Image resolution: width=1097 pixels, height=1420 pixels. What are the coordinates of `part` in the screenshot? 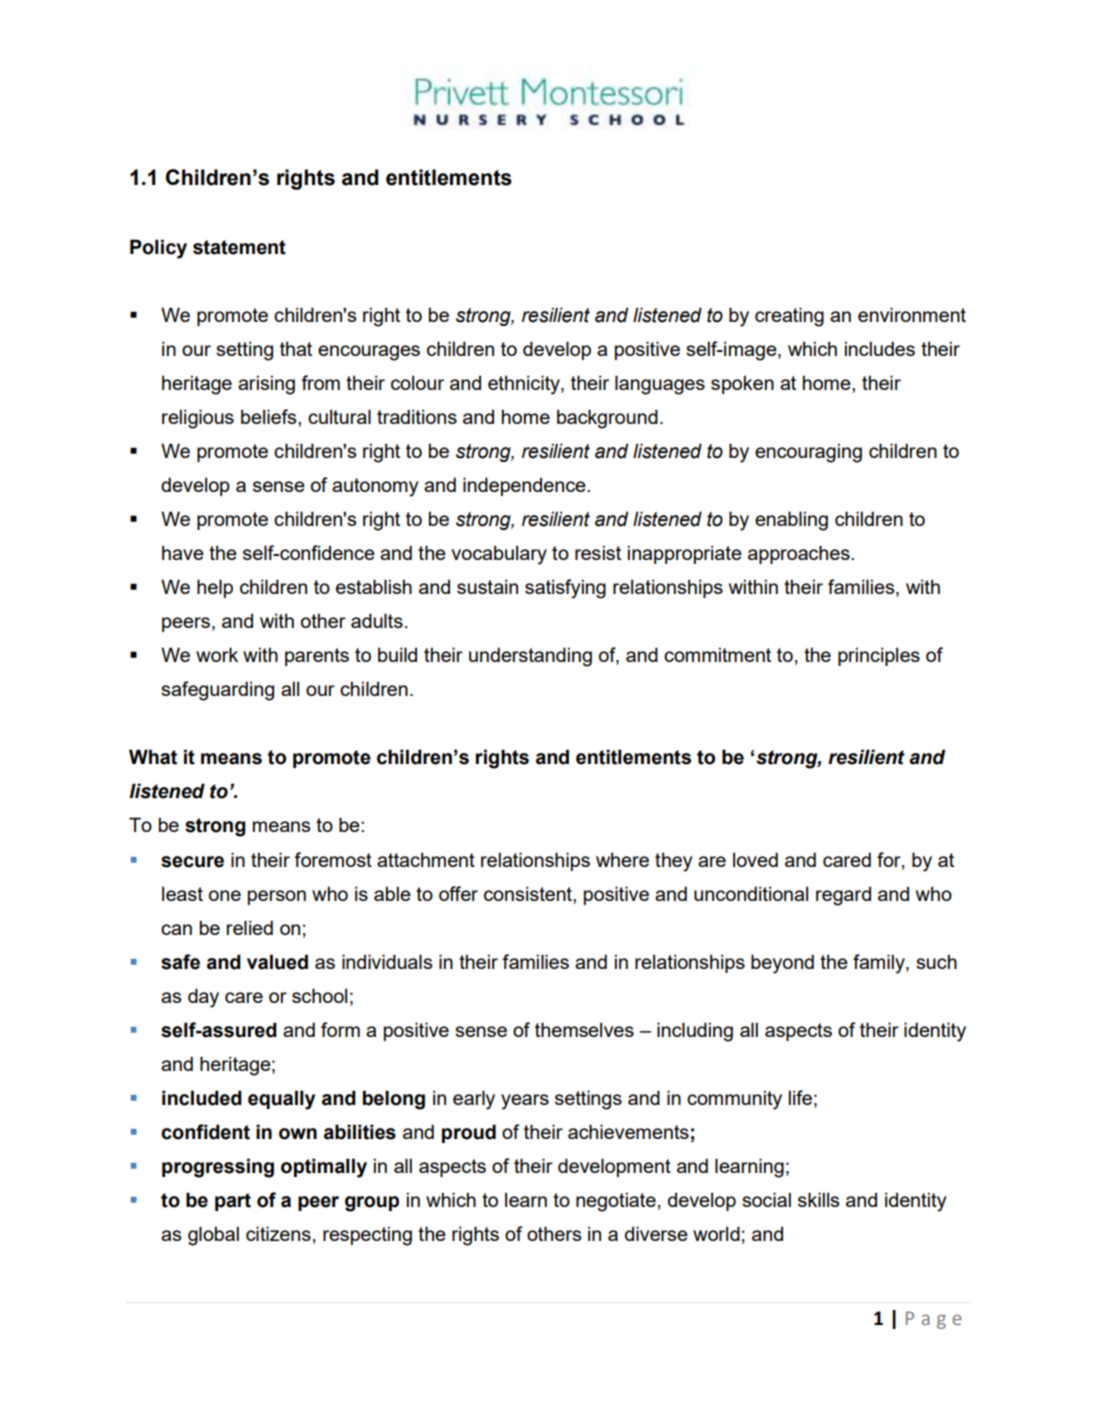 It's located at (233, 1202).
